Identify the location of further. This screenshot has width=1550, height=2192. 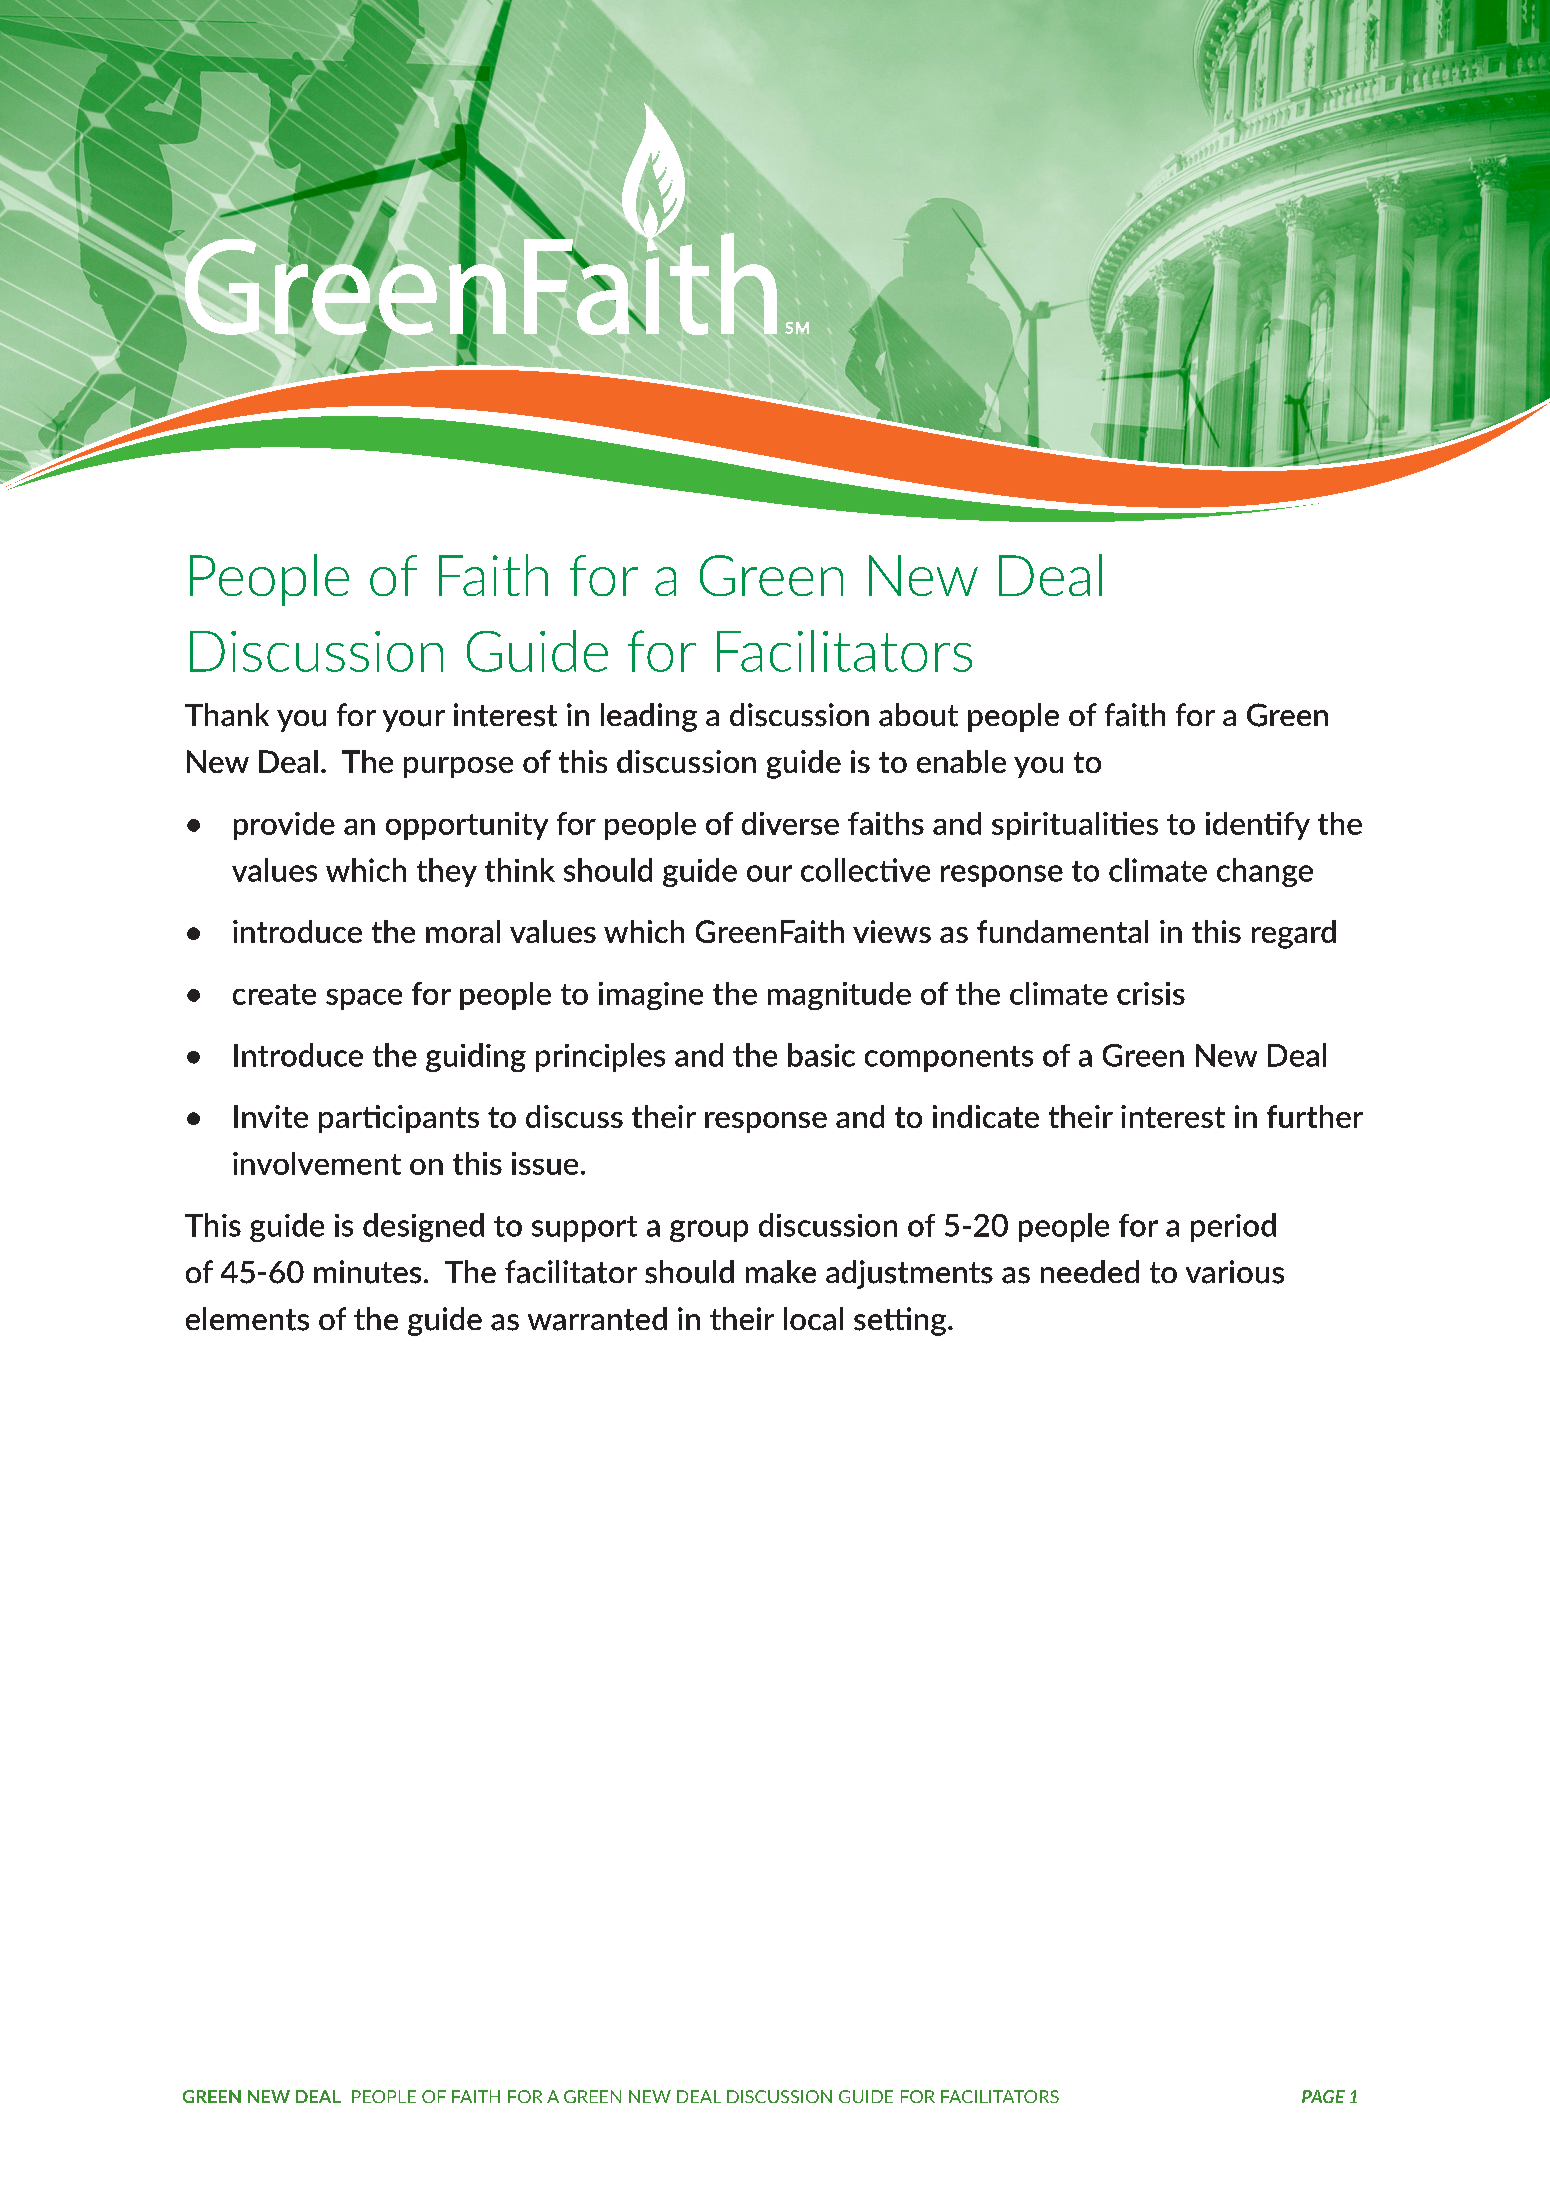
(1315, 1116).
